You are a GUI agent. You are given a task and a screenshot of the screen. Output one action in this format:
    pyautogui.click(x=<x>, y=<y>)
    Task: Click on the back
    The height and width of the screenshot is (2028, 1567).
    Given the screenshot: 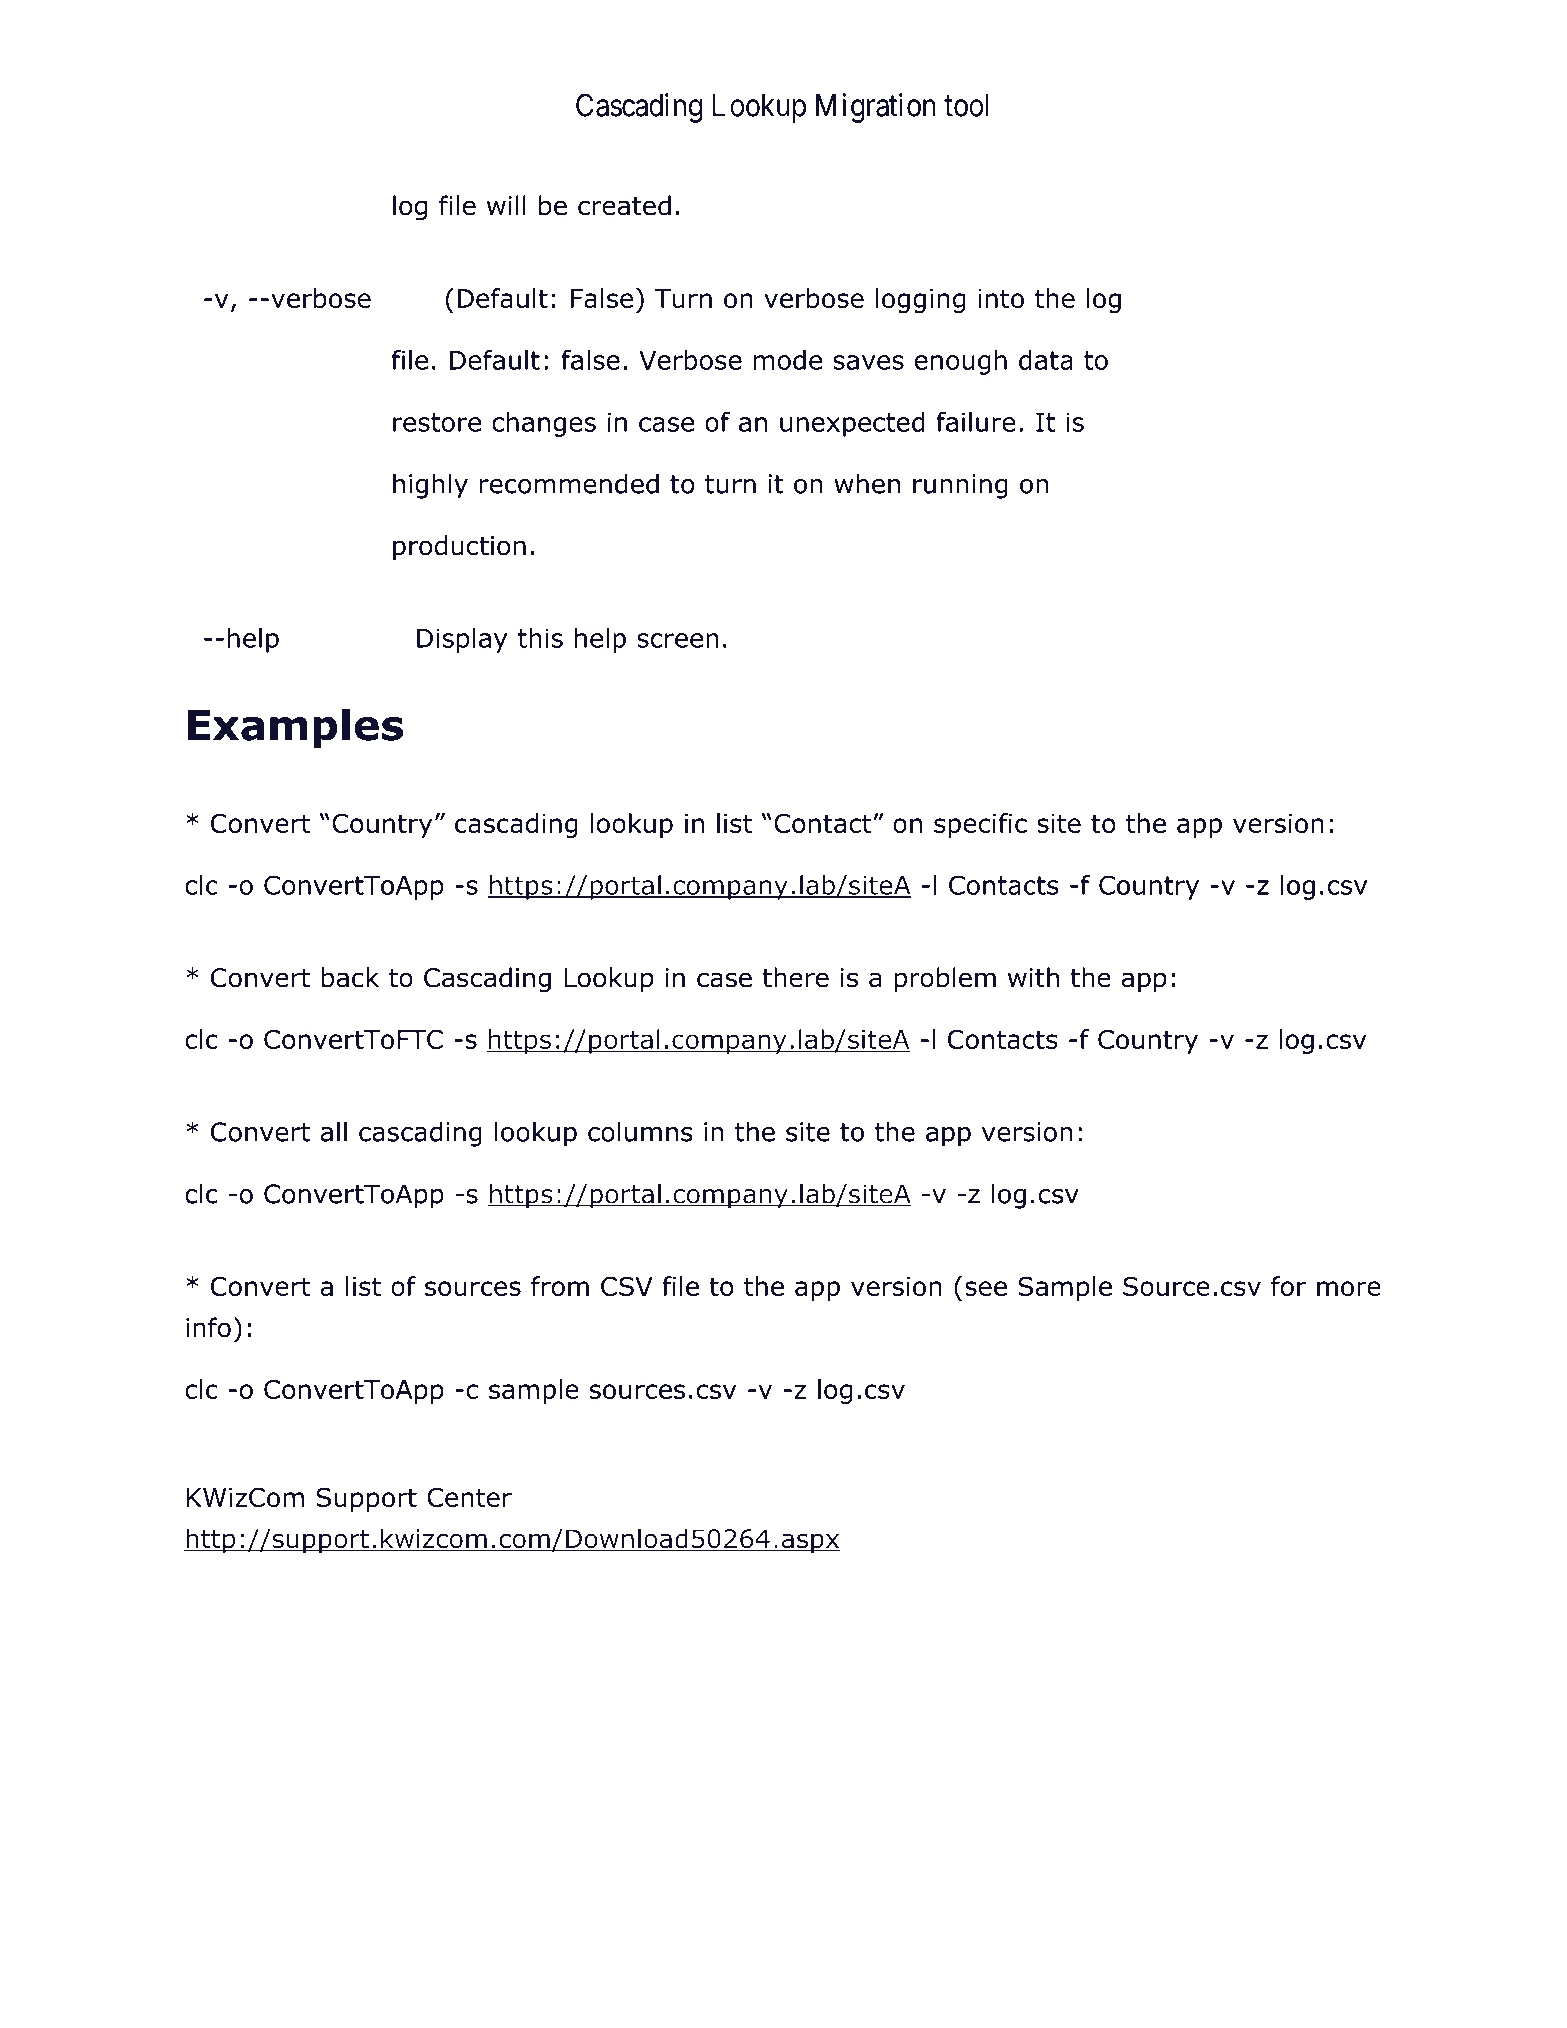 What is the action you would take?
    pyautogui.click(x=350, y=977)
